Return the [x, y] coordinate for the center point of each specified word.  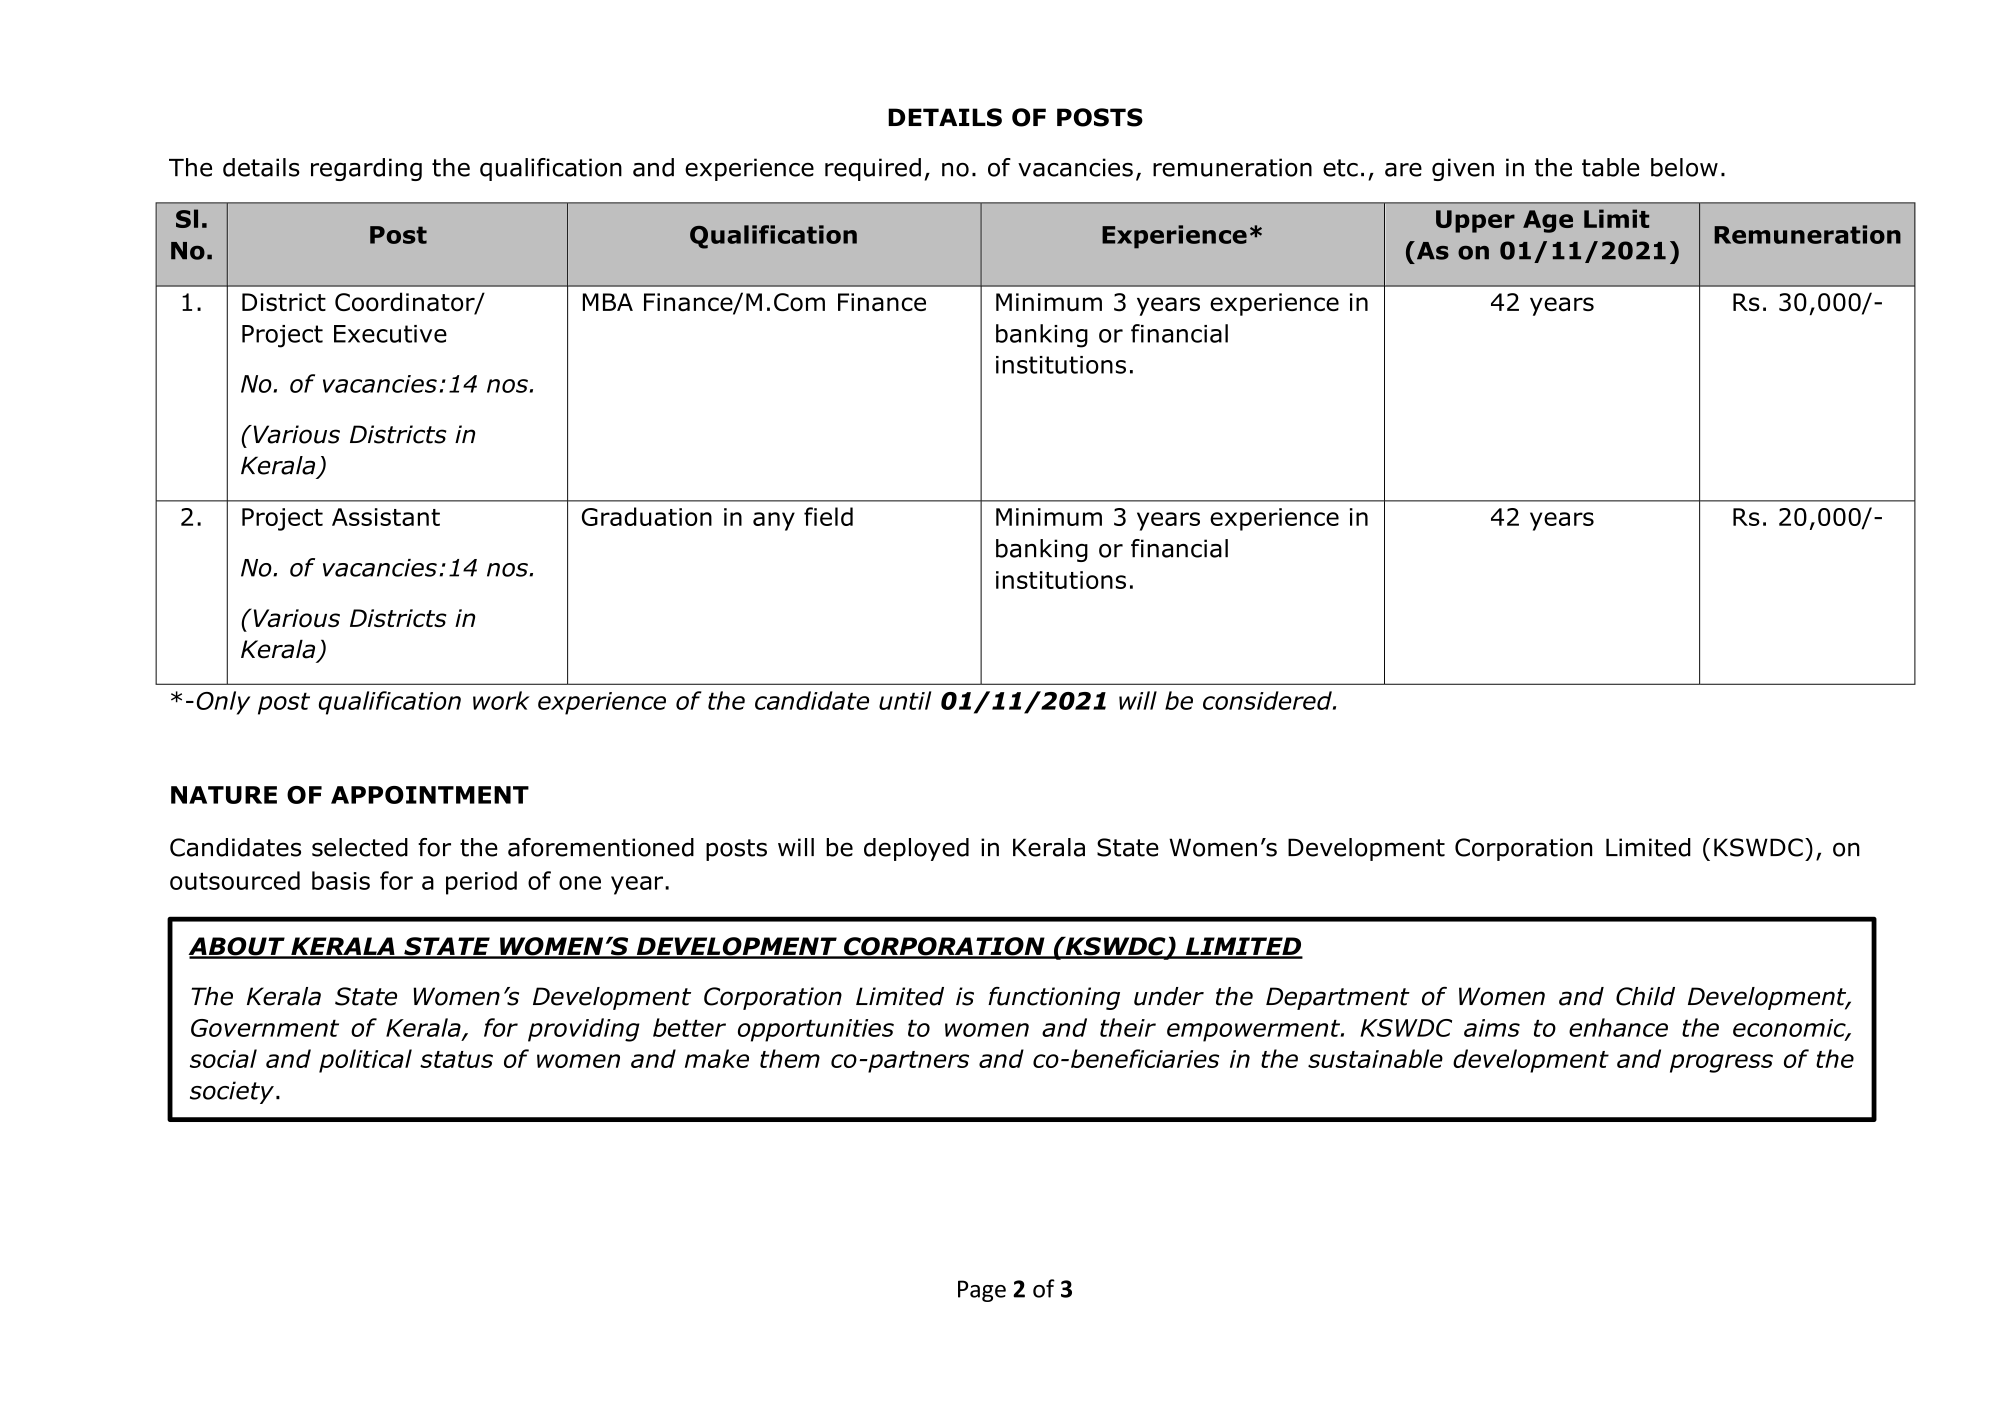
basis [341, 880]
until [905, 700]
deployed [916, 849]
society [232, 1092]
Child [1645, 996]
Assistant [386, 517]
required [873, 169]
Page [982, 1291]
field [828, 516]
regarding [366, 169]
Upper [1475, 221]
